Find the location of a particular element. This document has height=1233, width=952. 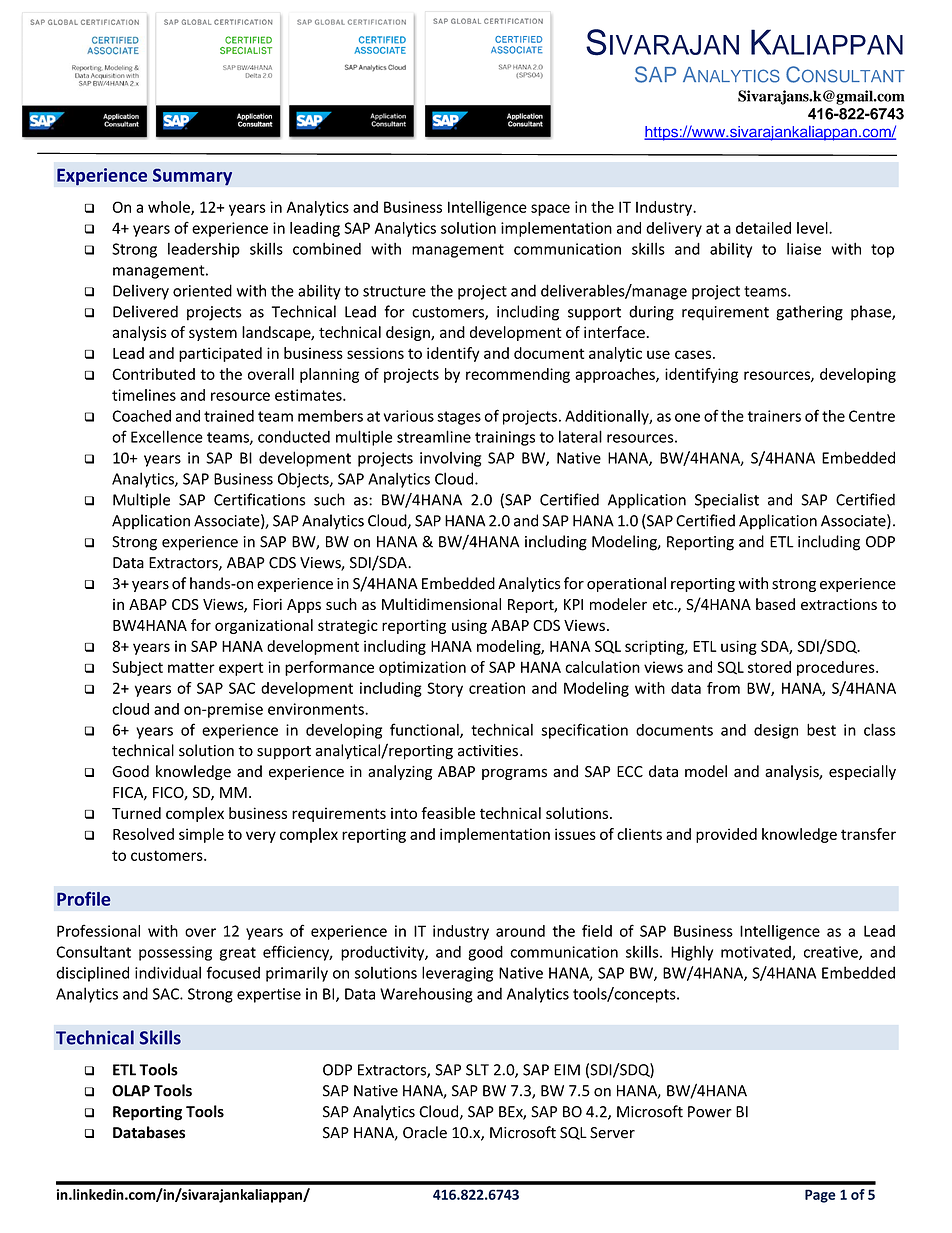

detailed is located at coordinates (763, 228).
